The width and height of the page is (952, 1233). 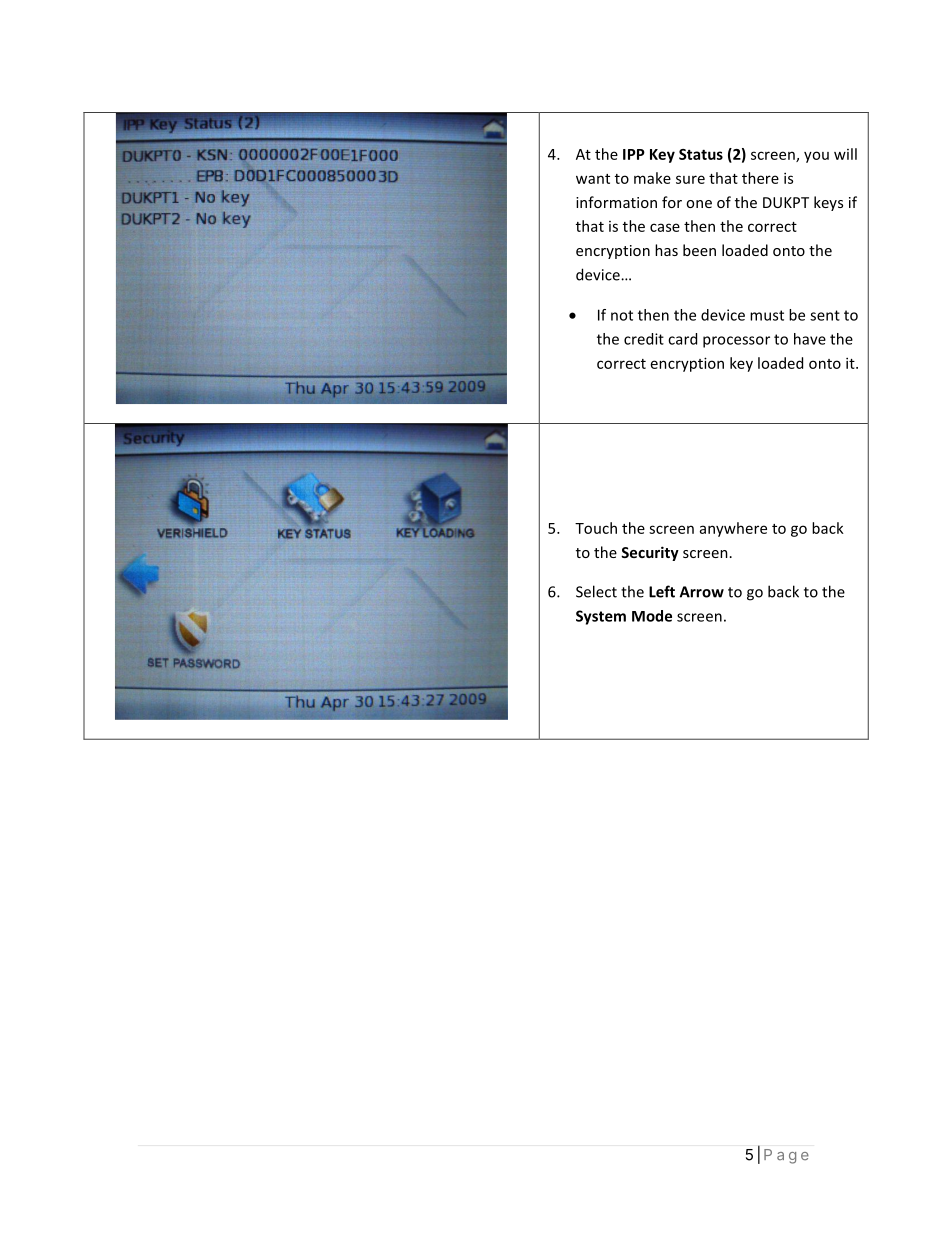 What do you see at coordinates (662, 591) in the page?
I see `Left` at bounding box center [662, 591].
